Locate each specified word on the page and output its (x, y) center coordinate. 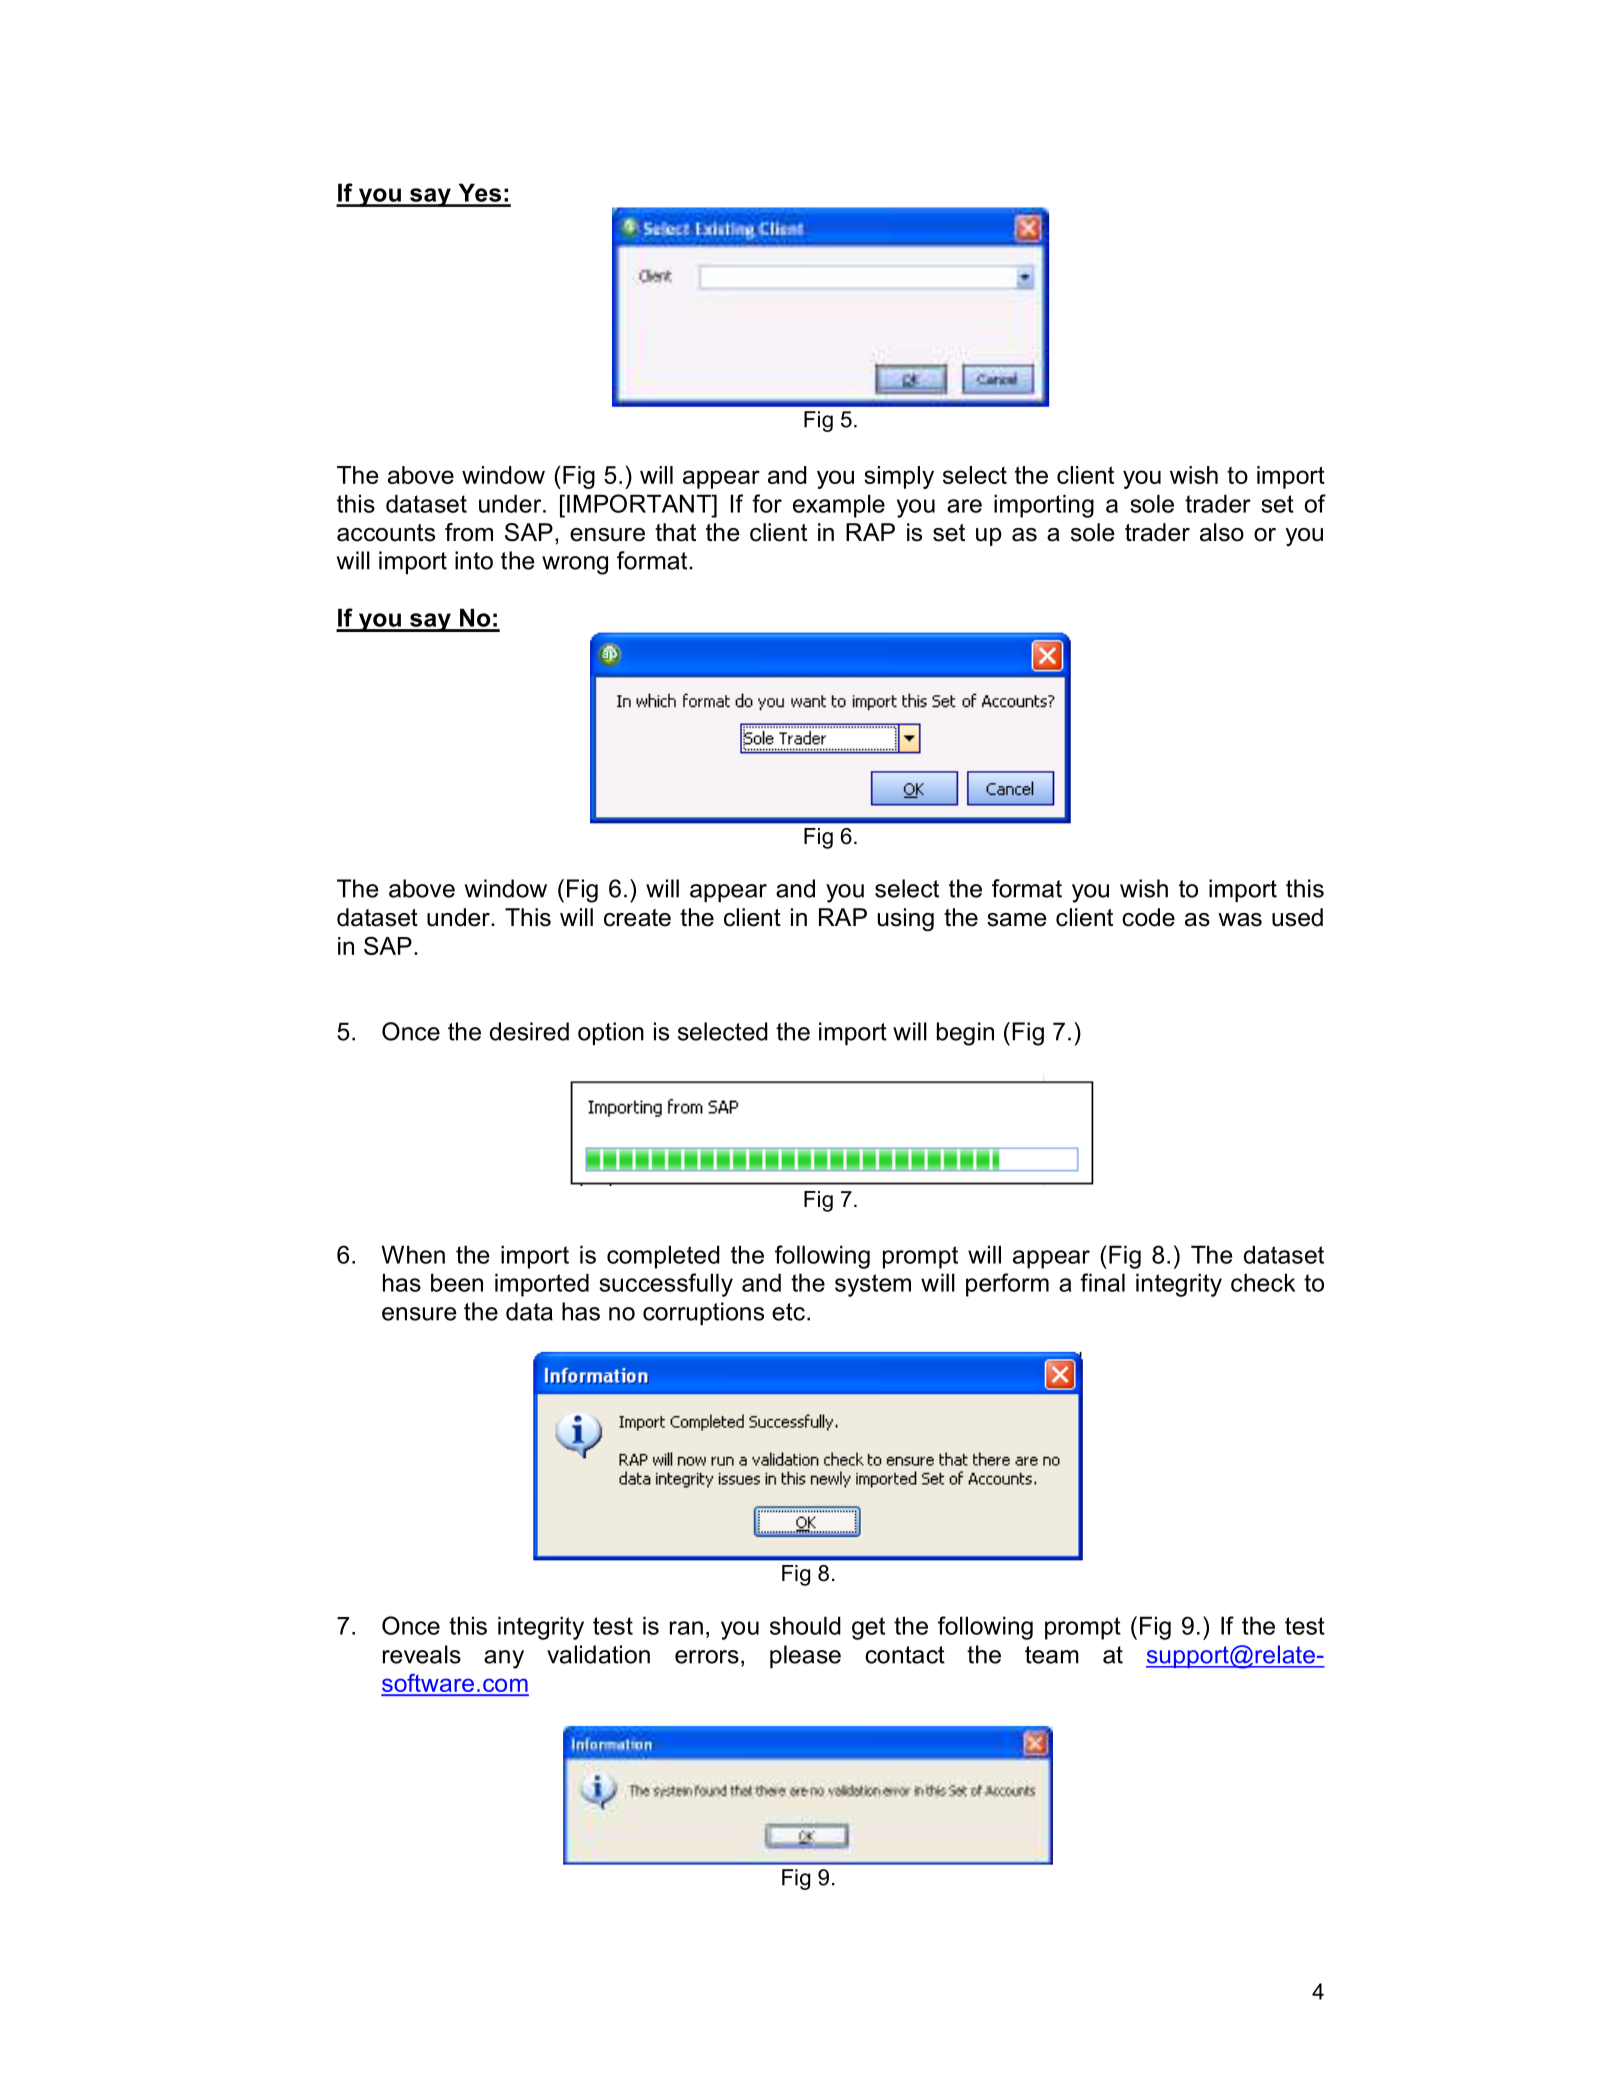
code (1148, 917)
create (637, 918)
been (457, 1282)
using (906, 919)
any (504, 1659)
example (839, 506)
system (873, 1285)
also (1222, 532)
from (469, 532)
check (1263, 1282)
